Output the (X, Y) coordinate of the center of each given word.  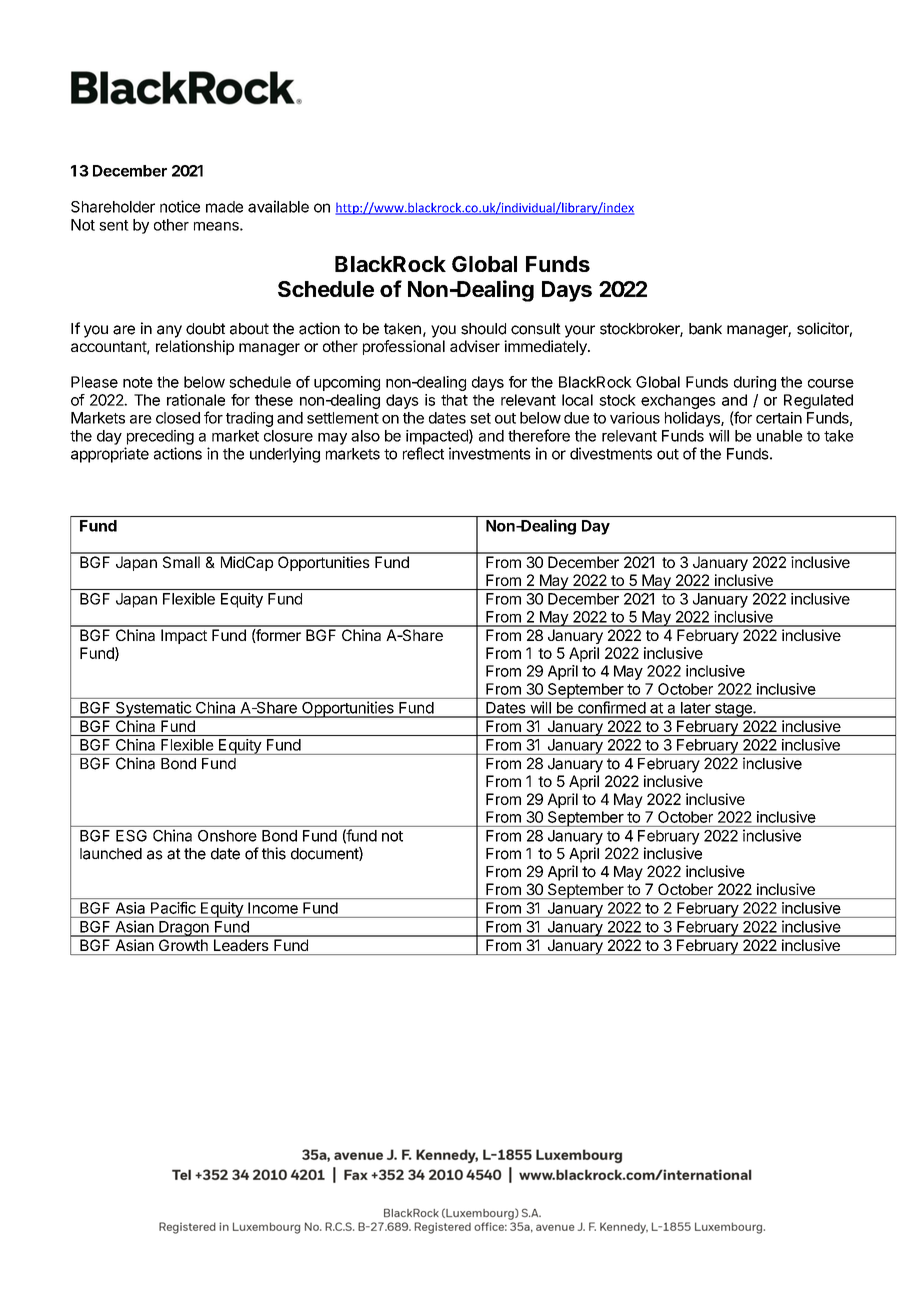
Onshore (227, 836)
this (274, 853)
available (278, 206)
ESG (131, 836)
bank (705, 329)
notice (180, 206)
